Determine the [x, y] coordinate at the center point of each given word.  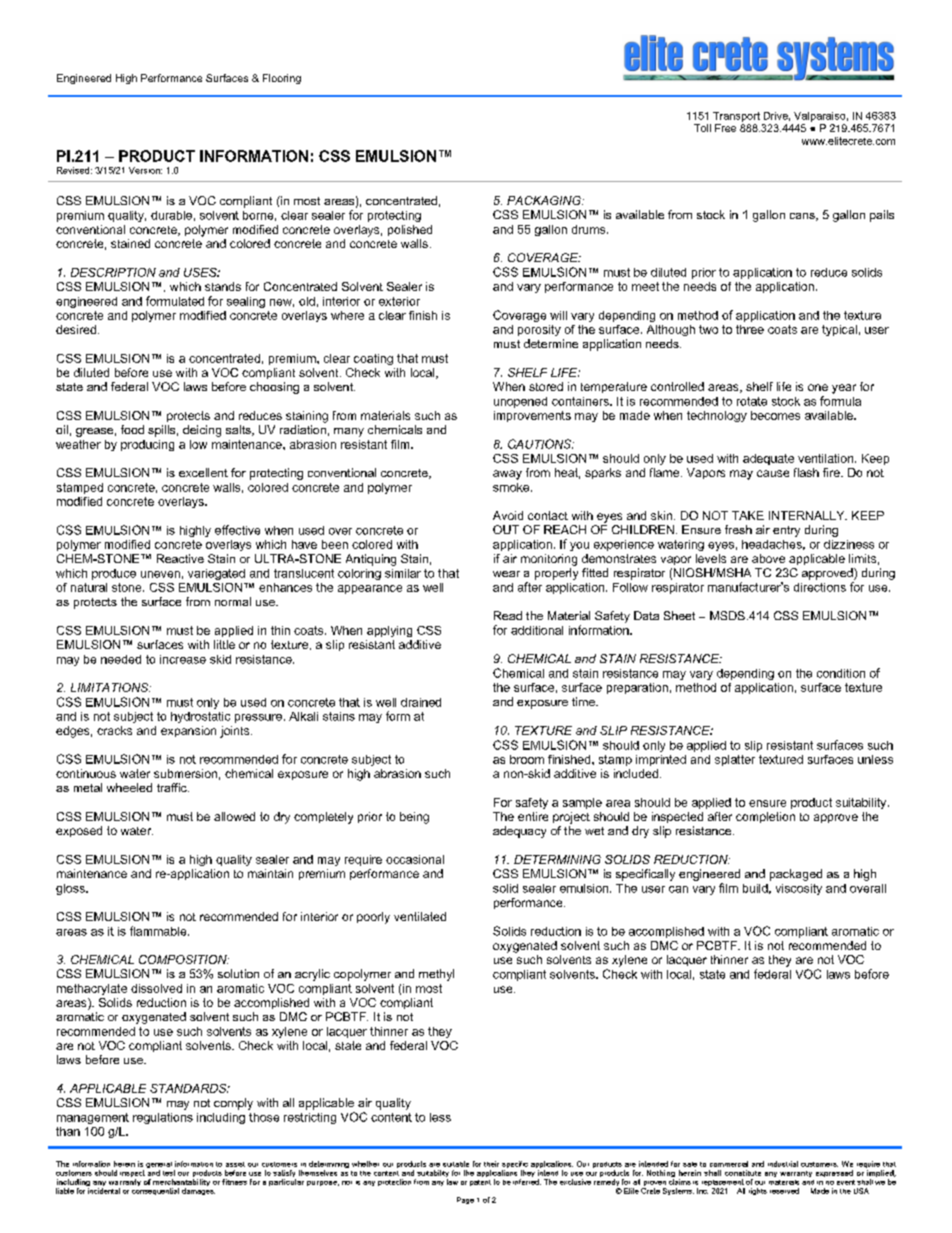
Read [508, 615]
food [132, 429]
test [169, 1173]
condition [841, 673]
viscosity [799, 889]
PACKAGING [545, 200]
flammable [159, 931]
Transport [736, 117]
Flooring [282, 79]
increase [183, 659]
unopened [520, 402]
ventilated [420, 916]
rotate [752, 401]
